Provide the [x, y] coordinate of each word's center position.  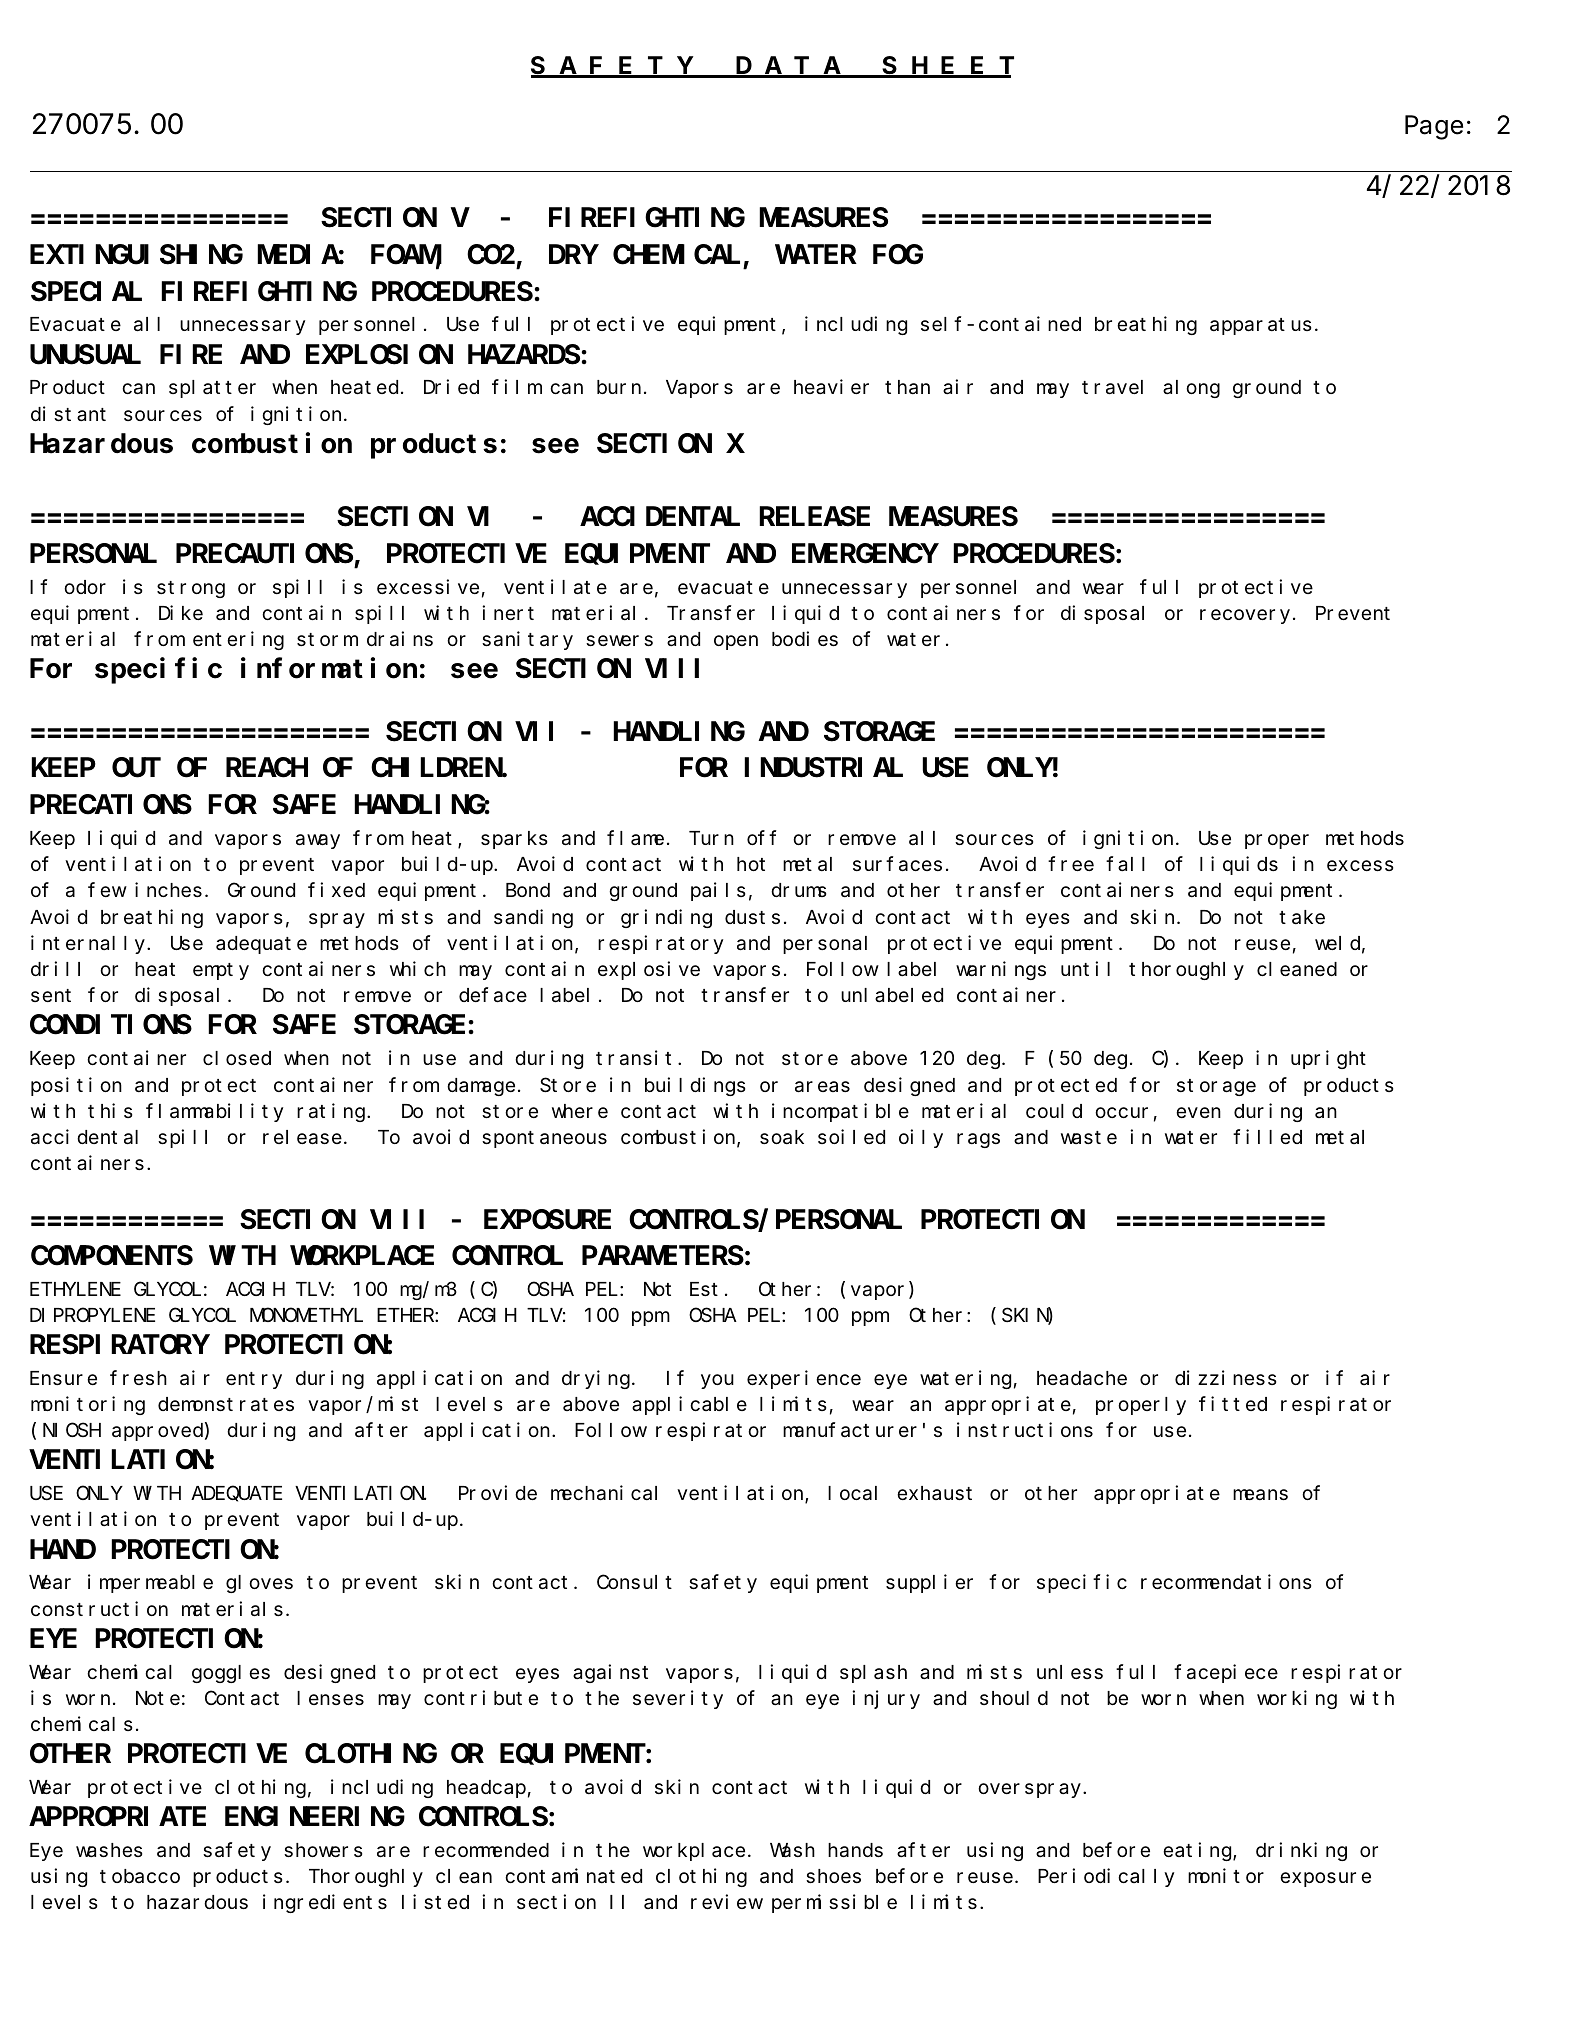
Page [1434, 128]
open [736, 642]
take [1302, 917]
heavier [831, 387]
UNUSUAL [85, 355]
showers [323, 1850]
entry [254, 1380]
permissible [834, 1904]
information [329, 668]
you [717, 1381]
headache [1082, 1378]
